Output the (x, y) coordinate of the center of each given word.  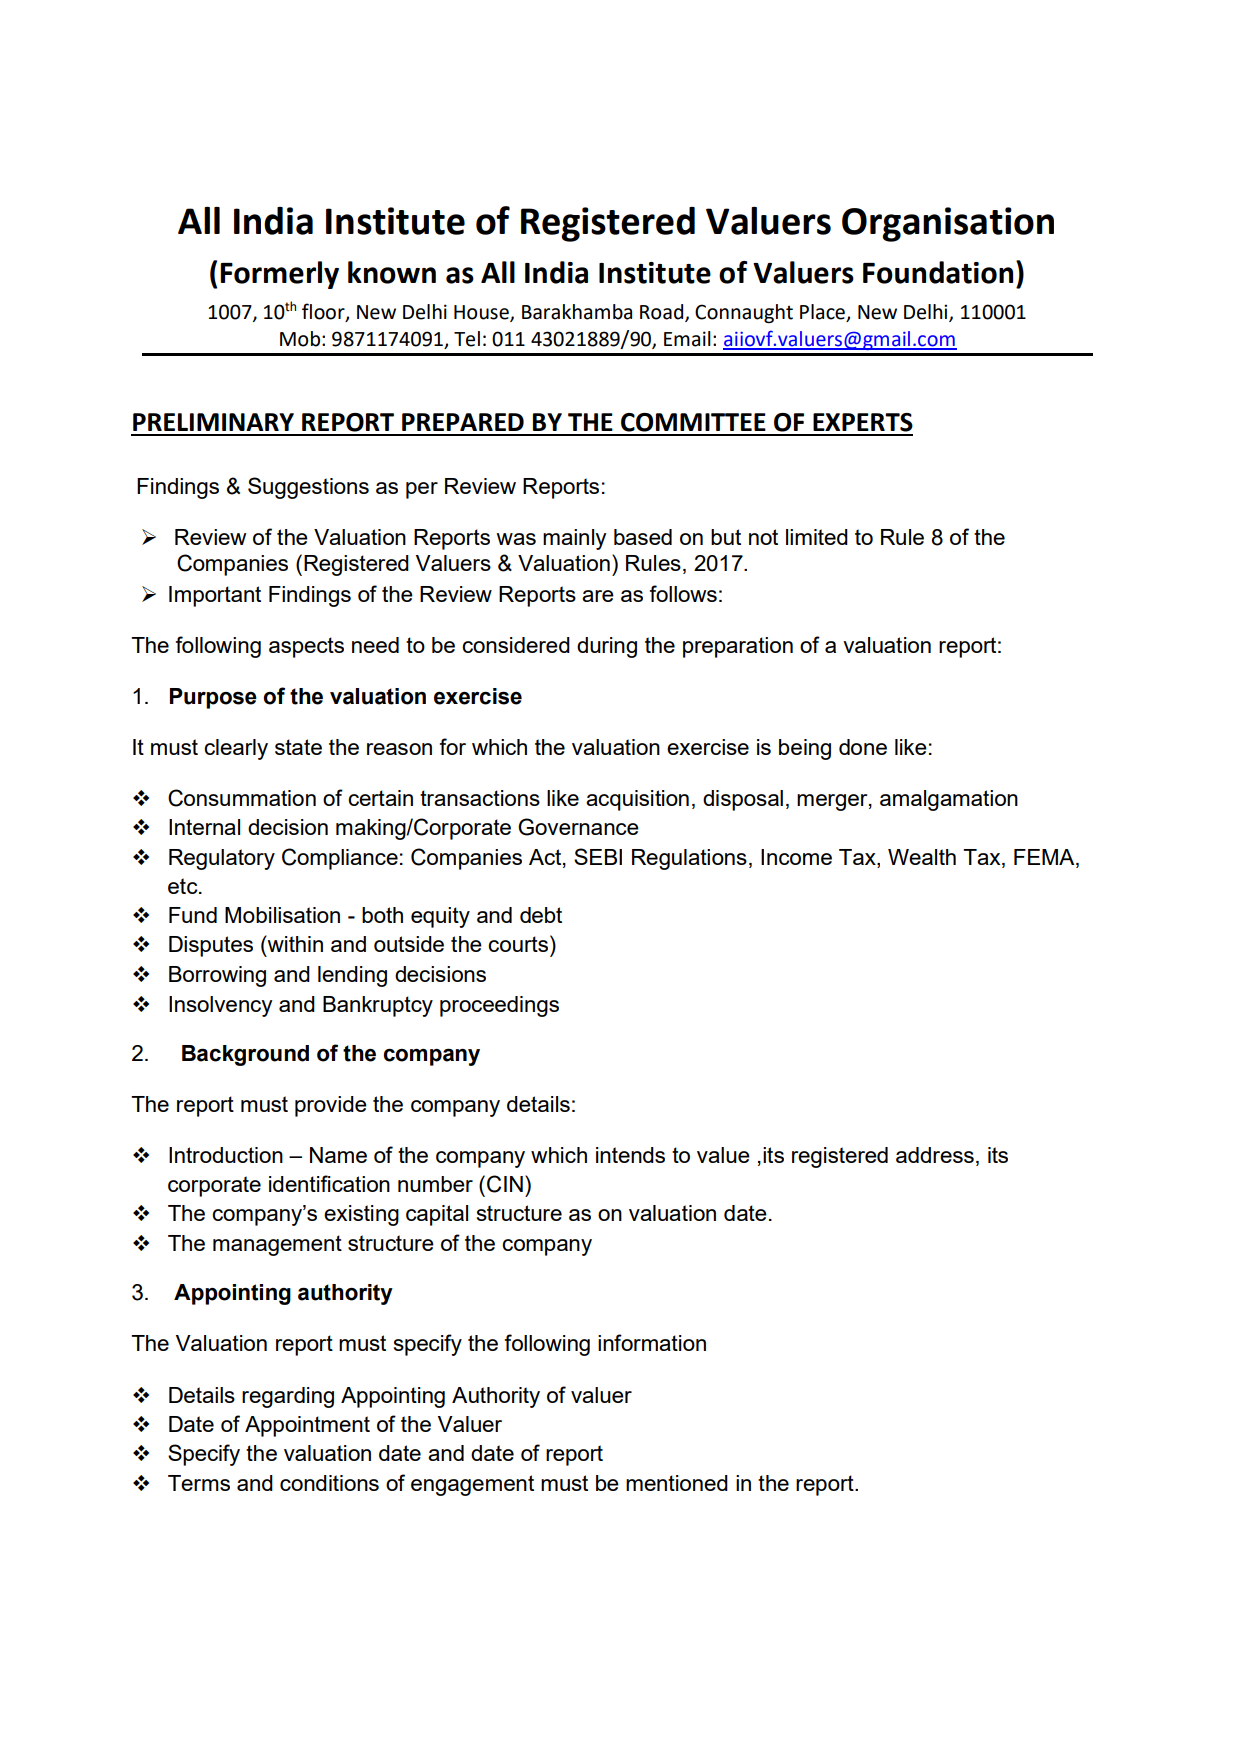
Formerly (279, 275)
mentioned (677, 1483)
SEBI (598, 856)
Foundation (938, 272)
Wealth (922, 857)
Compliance (340, 859)
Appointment (307, 1426)
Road (663, 313)
